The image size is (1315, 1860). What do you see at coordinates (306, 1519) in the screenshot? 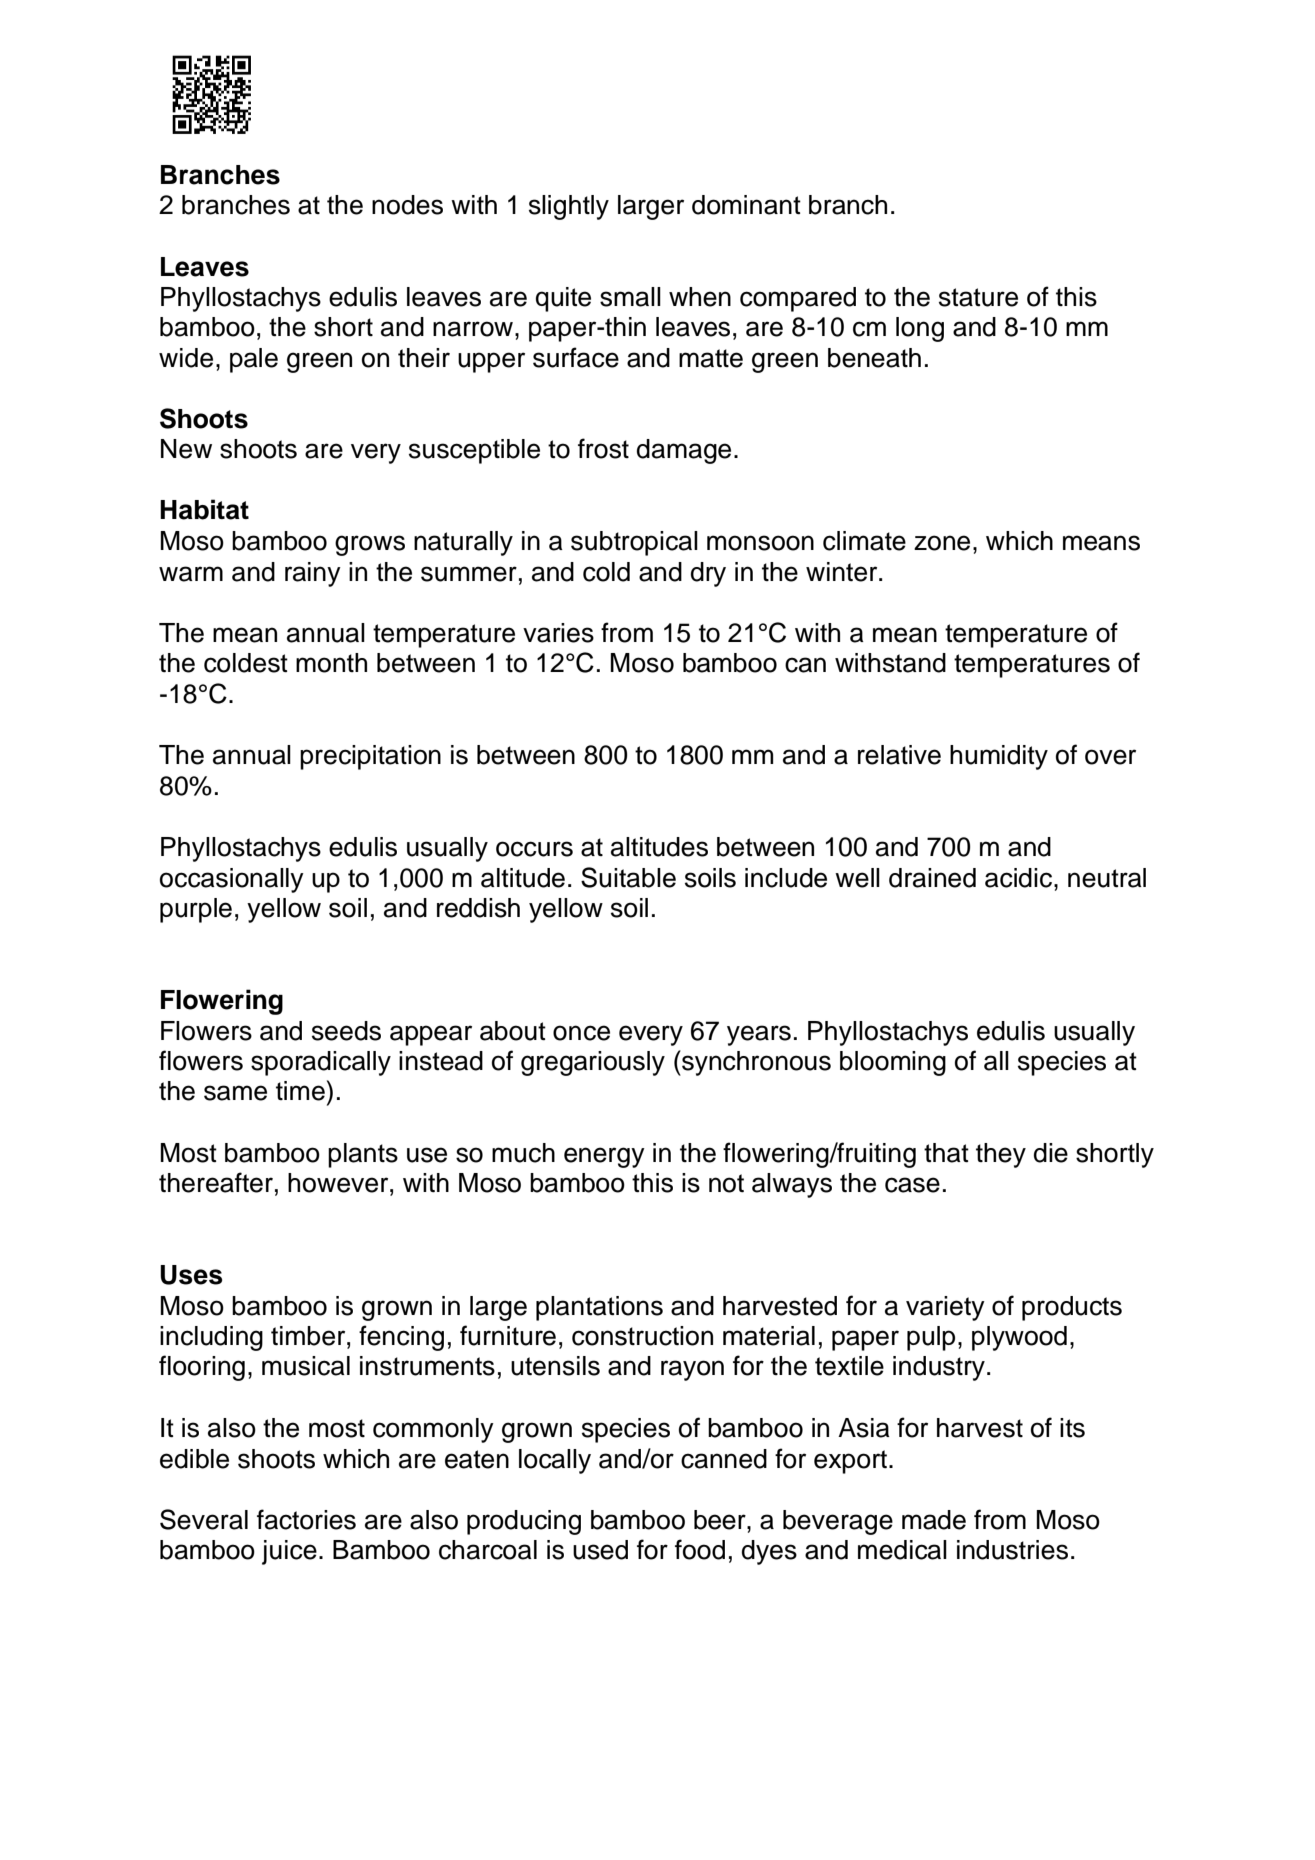
I see `factories` at bounding box center [306, 1519].
